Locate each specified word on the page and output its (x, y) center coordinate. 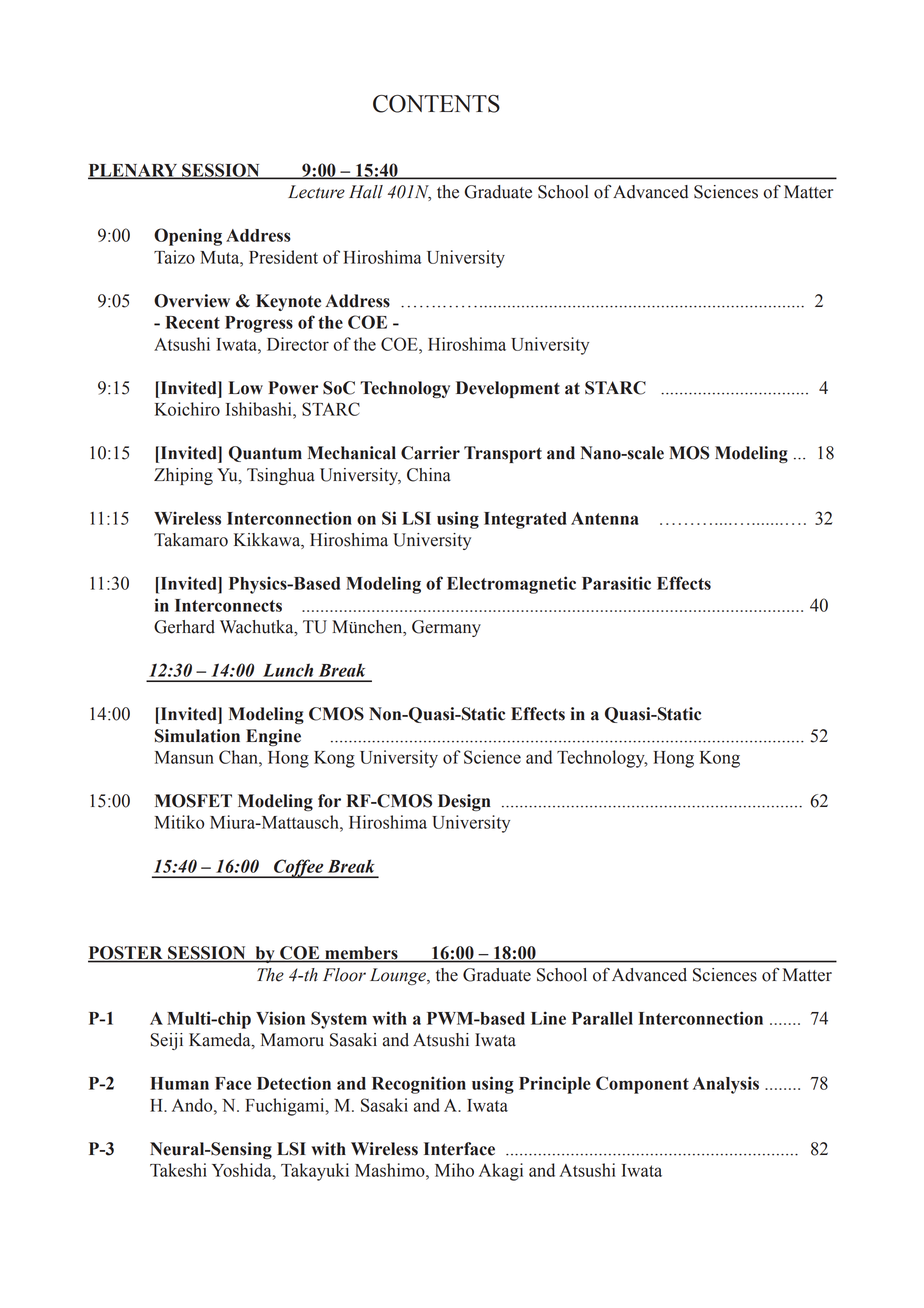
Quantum (265, 454)
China (429, 475)
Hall (366, 192)
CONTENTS (436, 104)
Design (464, 802)
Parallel (602, 1018)
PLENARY (134, 171)
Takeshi (178, 1170)
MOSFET (193, 801)
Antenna (605, 518)
